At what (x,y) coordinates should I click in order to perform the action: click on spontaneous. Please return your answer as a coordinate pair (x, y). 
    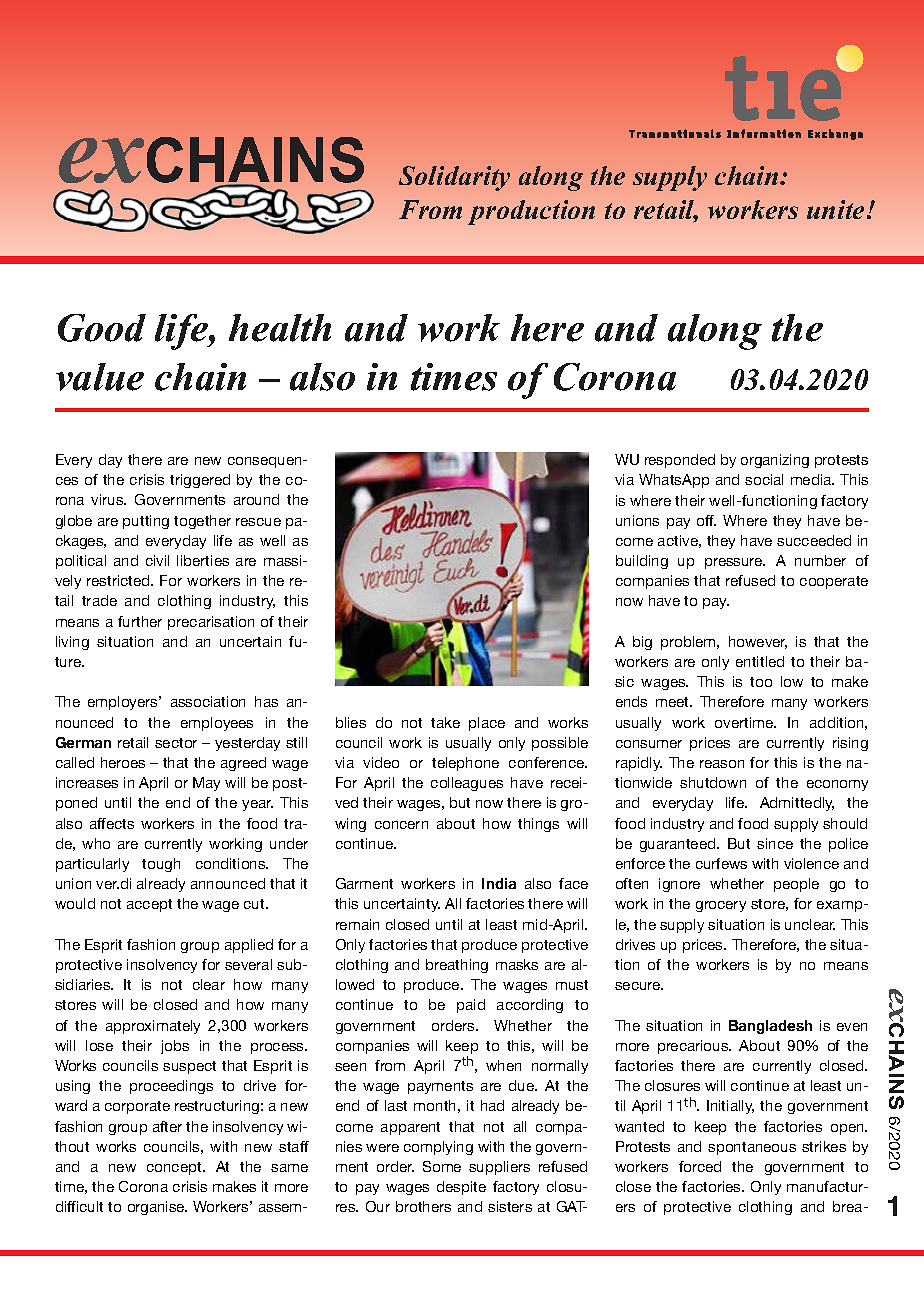
    Looking at the image, I should click on (752, 1148).
